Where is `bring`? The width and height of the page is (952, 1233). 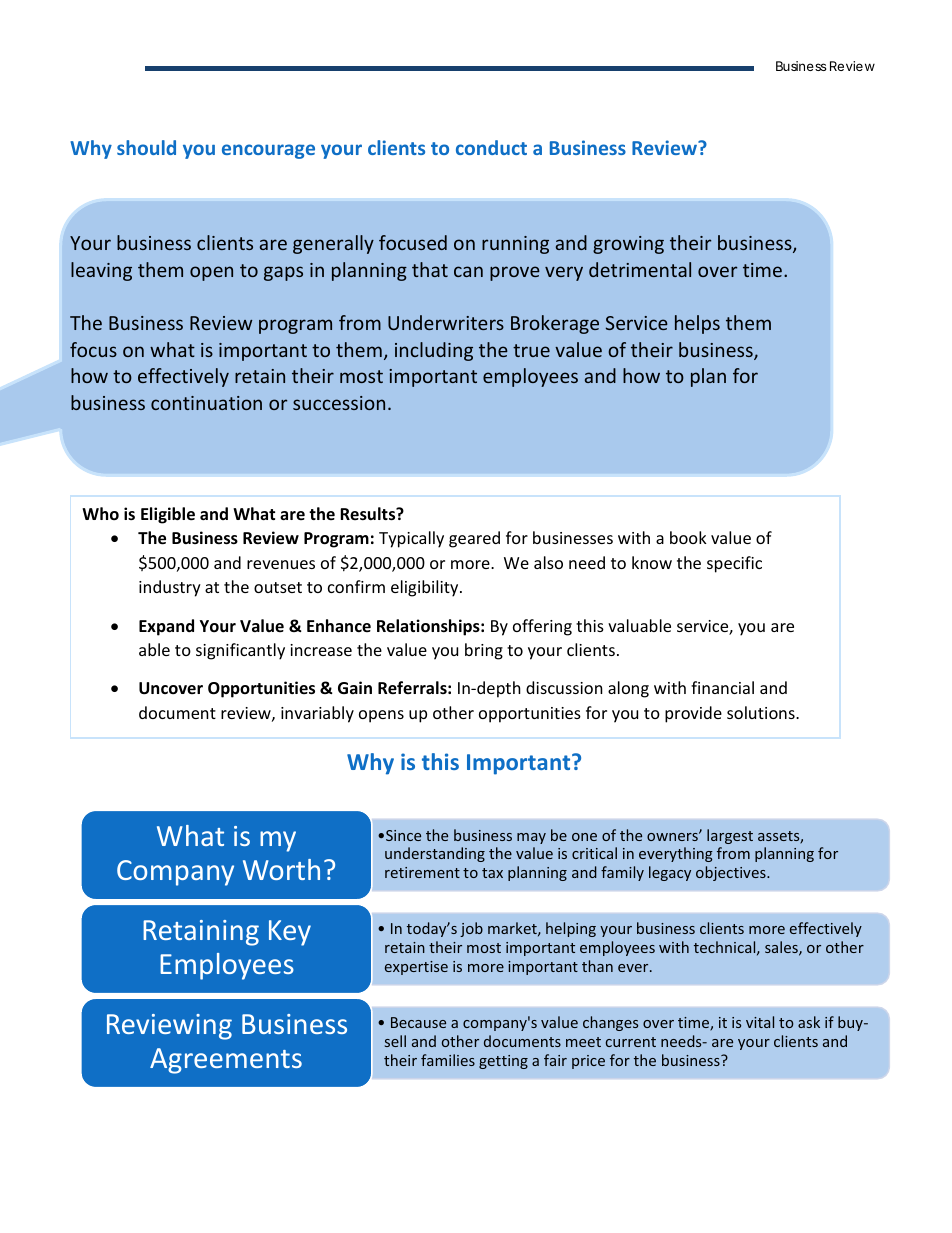 bring is located at coordinates (484, 651).
